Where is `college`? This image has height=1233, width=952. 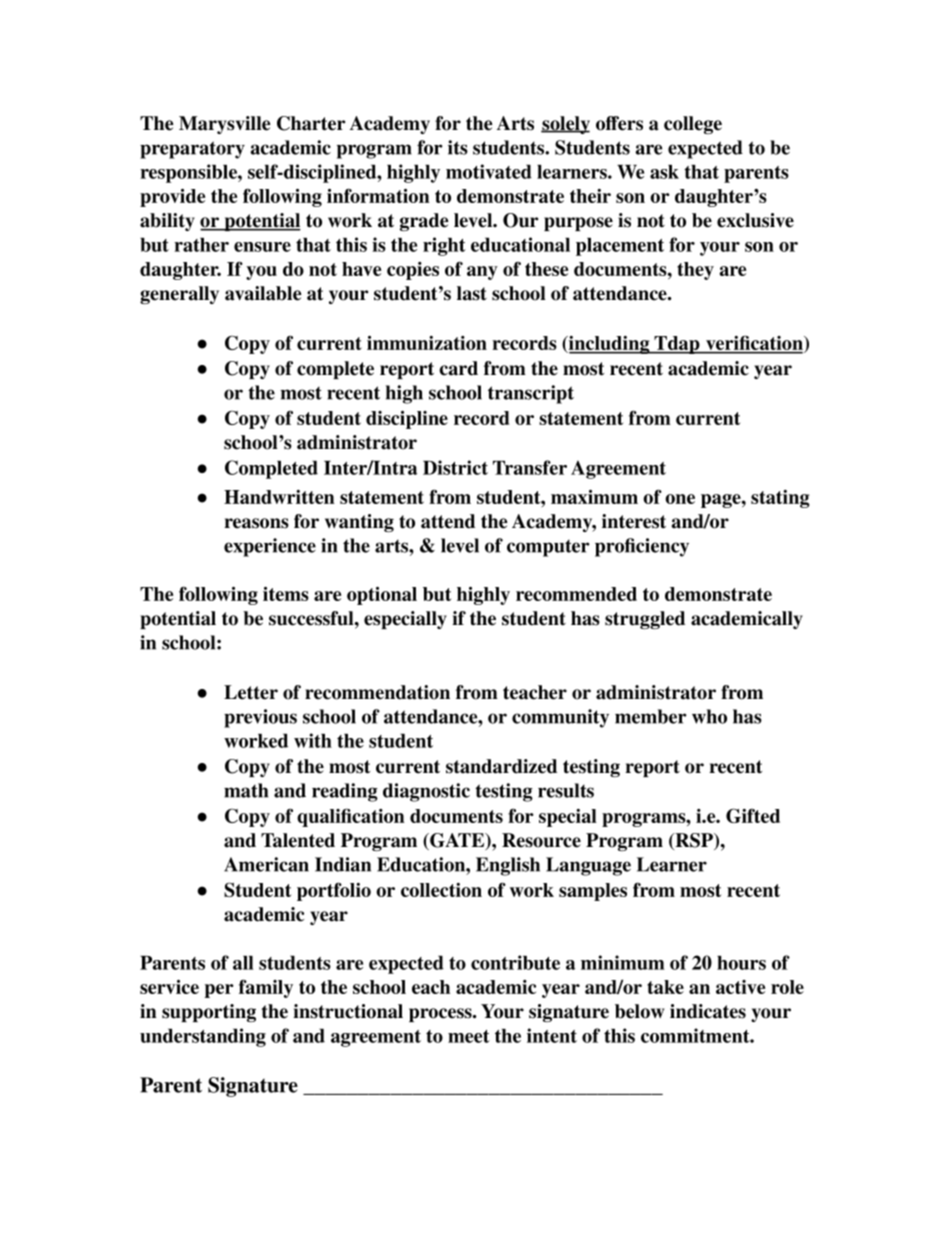 college is located at coordinates (693, 125).
